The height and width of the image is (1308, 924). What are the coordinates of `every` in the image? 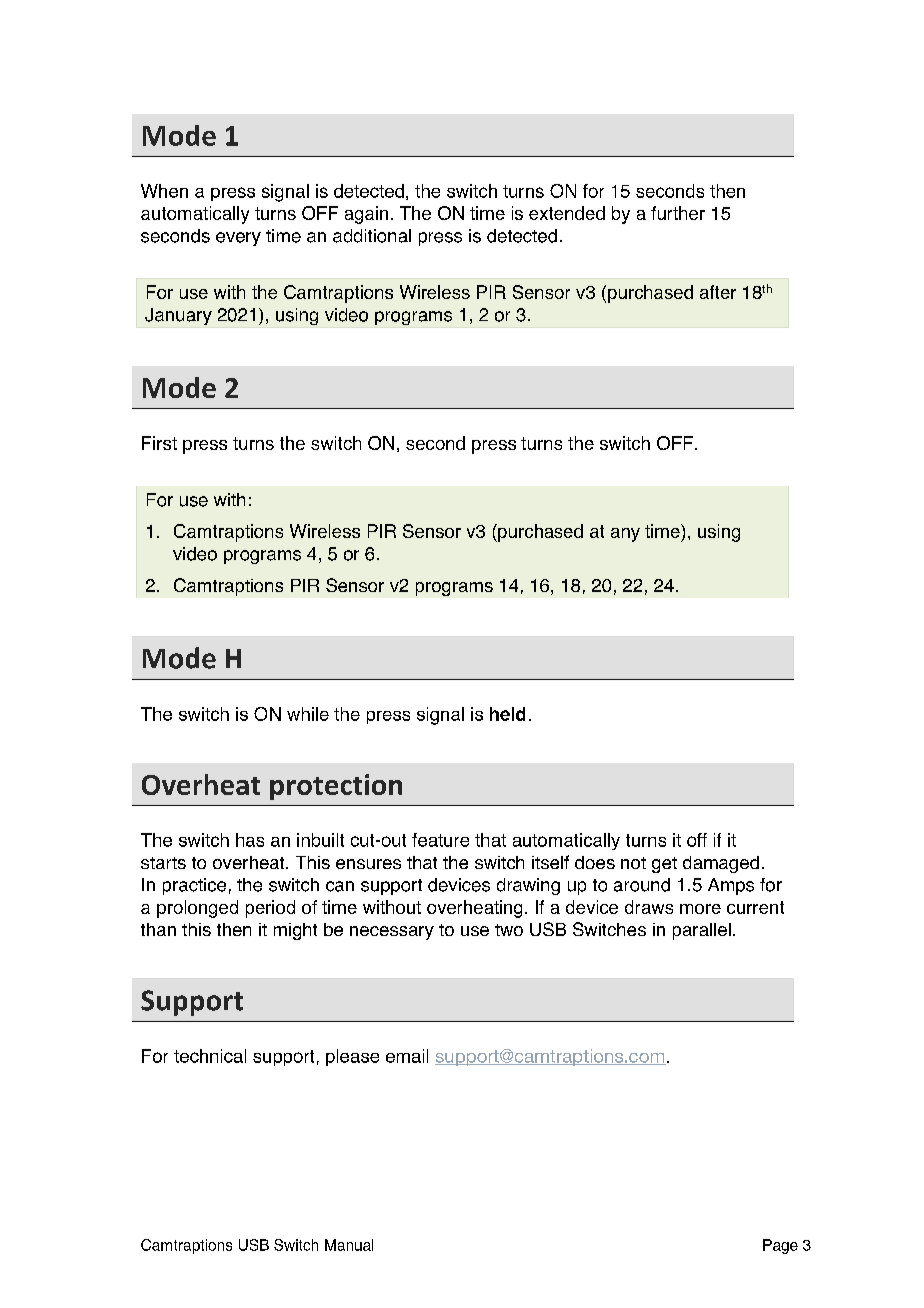 It's located at (238, 239).
